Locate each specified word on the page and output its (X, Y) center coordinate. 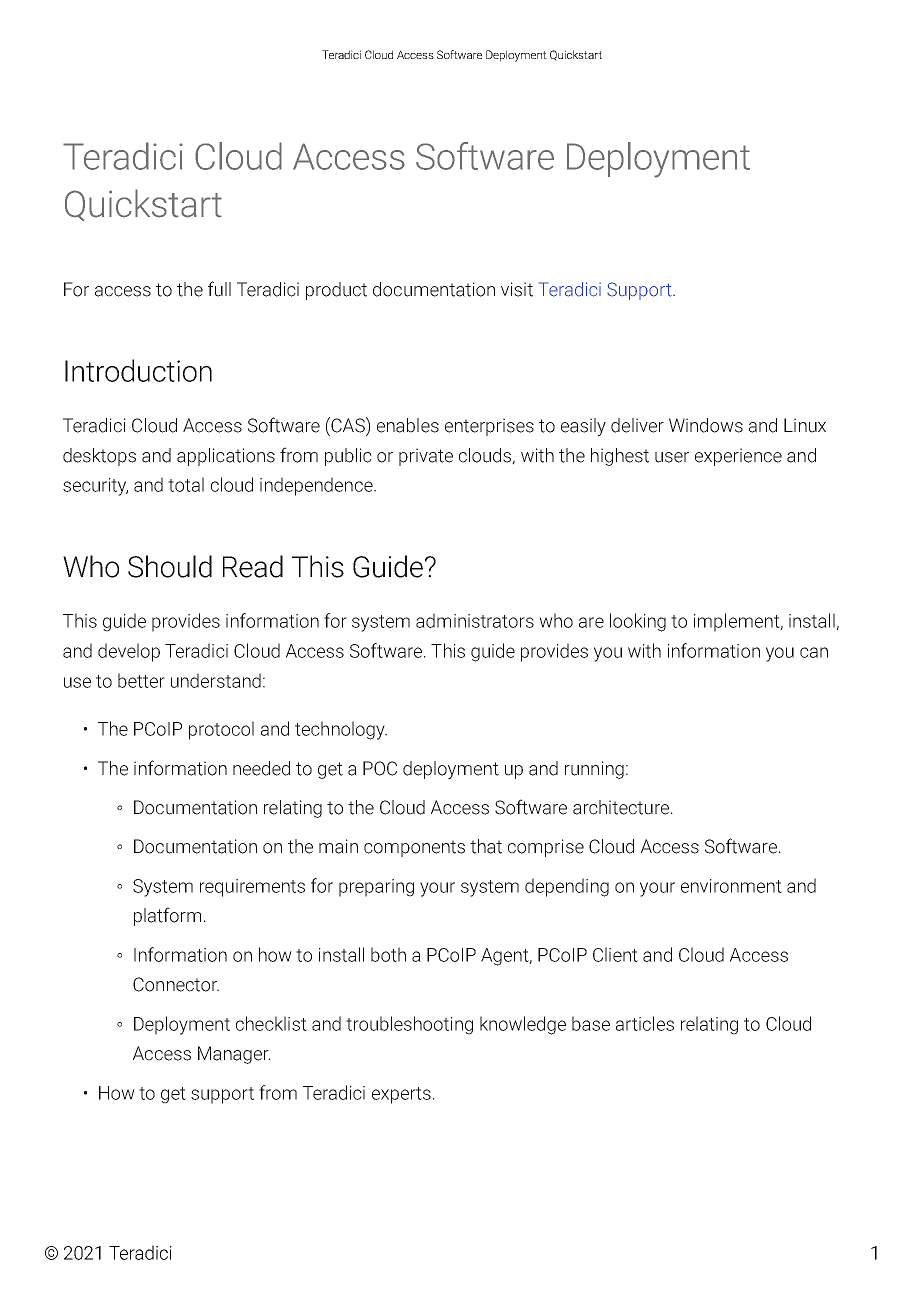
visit (517, 289)
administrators (475, 620)
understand (216, 680)
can (814, 652)
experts (401, 1095)
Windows (706, 425)
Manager (234, 1055)
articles (645, 1023)
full (219, 289)
